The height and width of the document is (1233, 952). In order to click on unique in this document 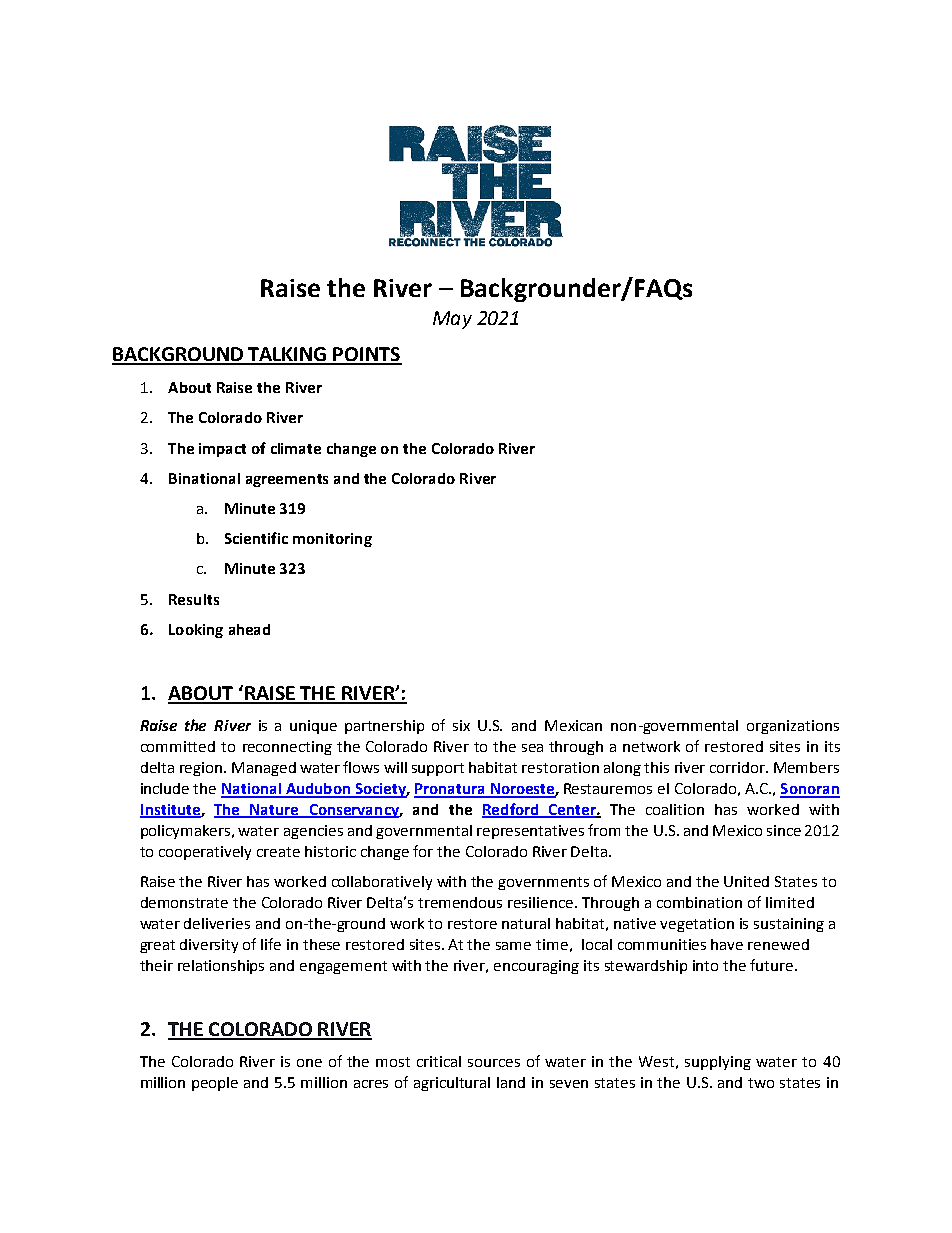, I will do `click(313, 727)`.
